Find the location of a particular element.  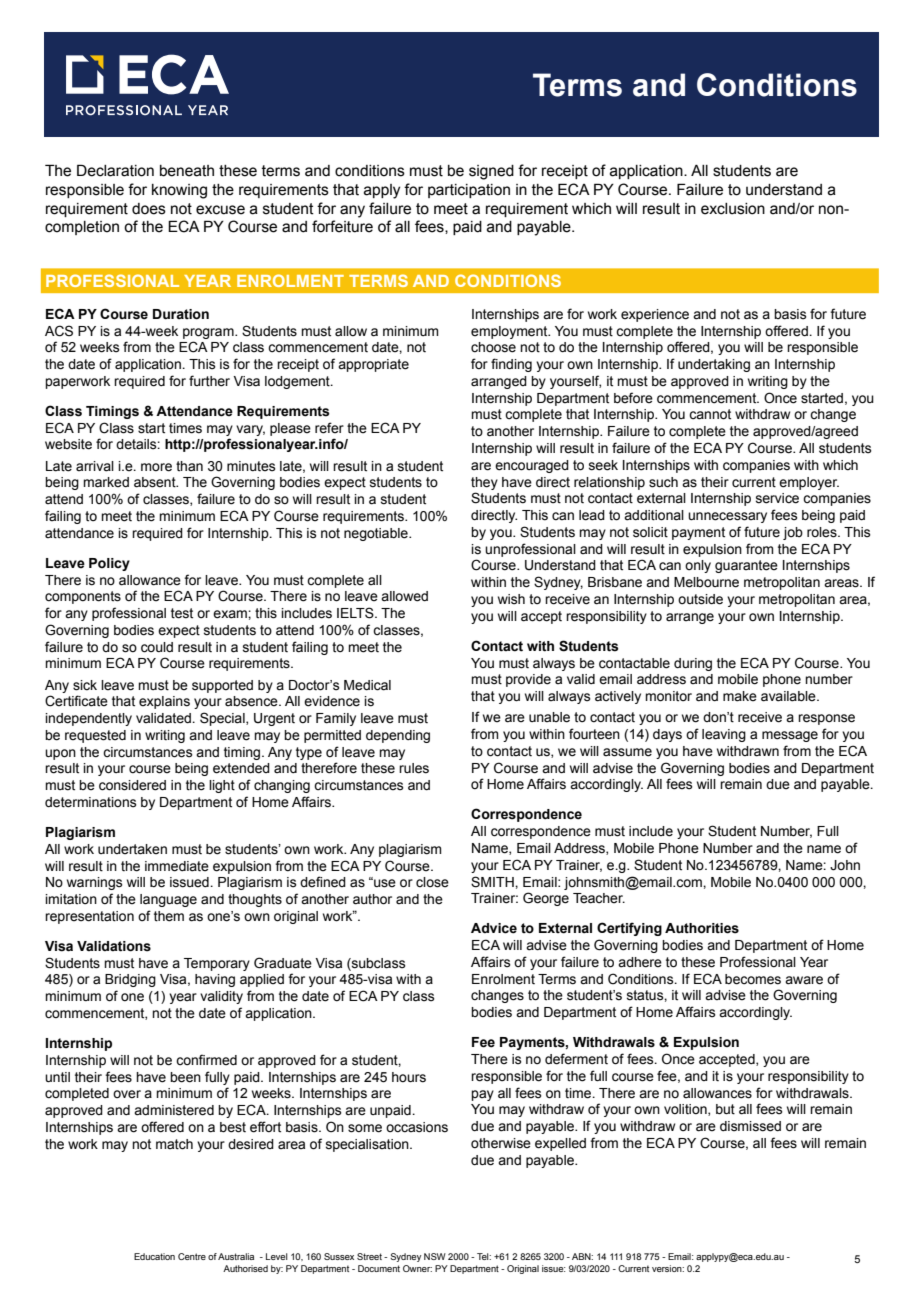

leaving is located at coordinates (724, 735).
